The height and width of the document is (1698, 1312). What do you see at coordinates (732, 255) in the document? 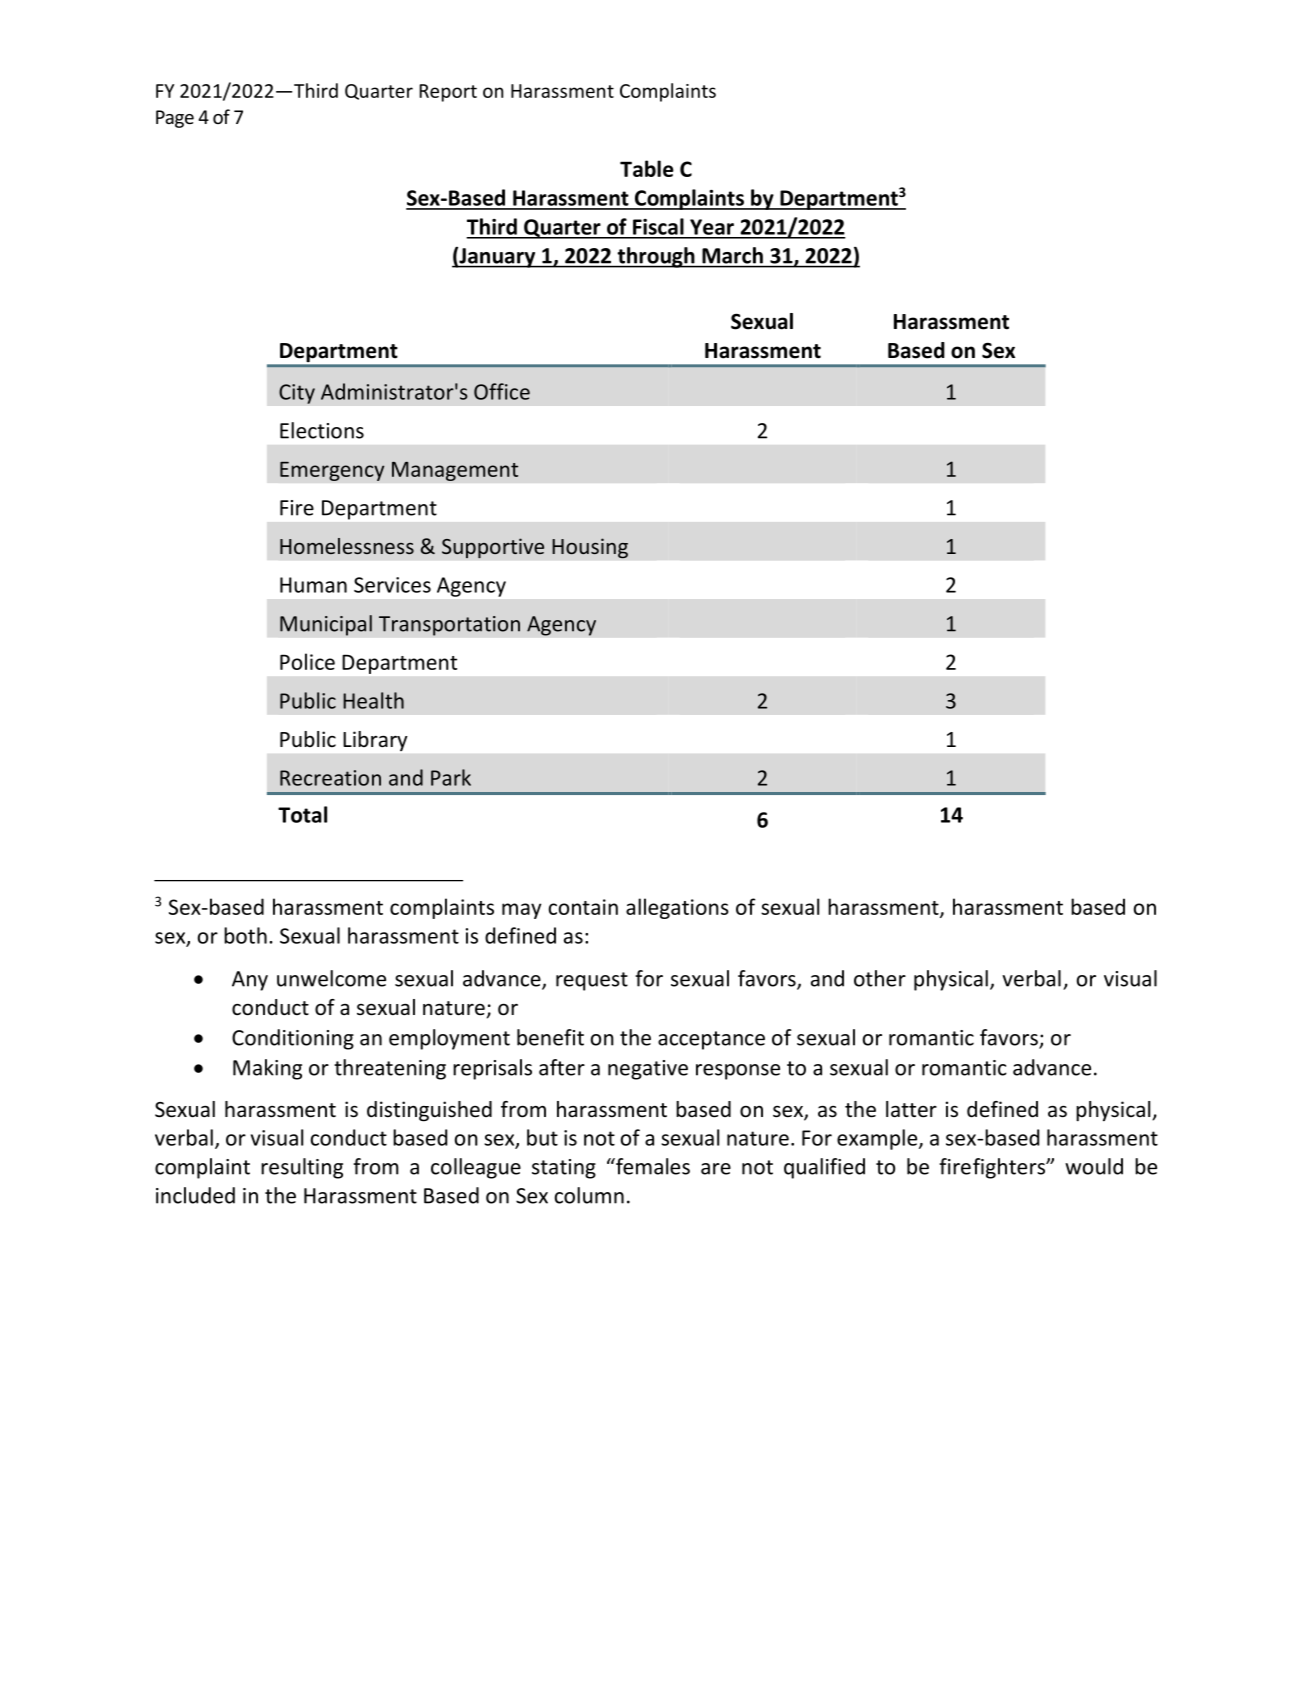
I see `March` at bounding box center [732, 255].
